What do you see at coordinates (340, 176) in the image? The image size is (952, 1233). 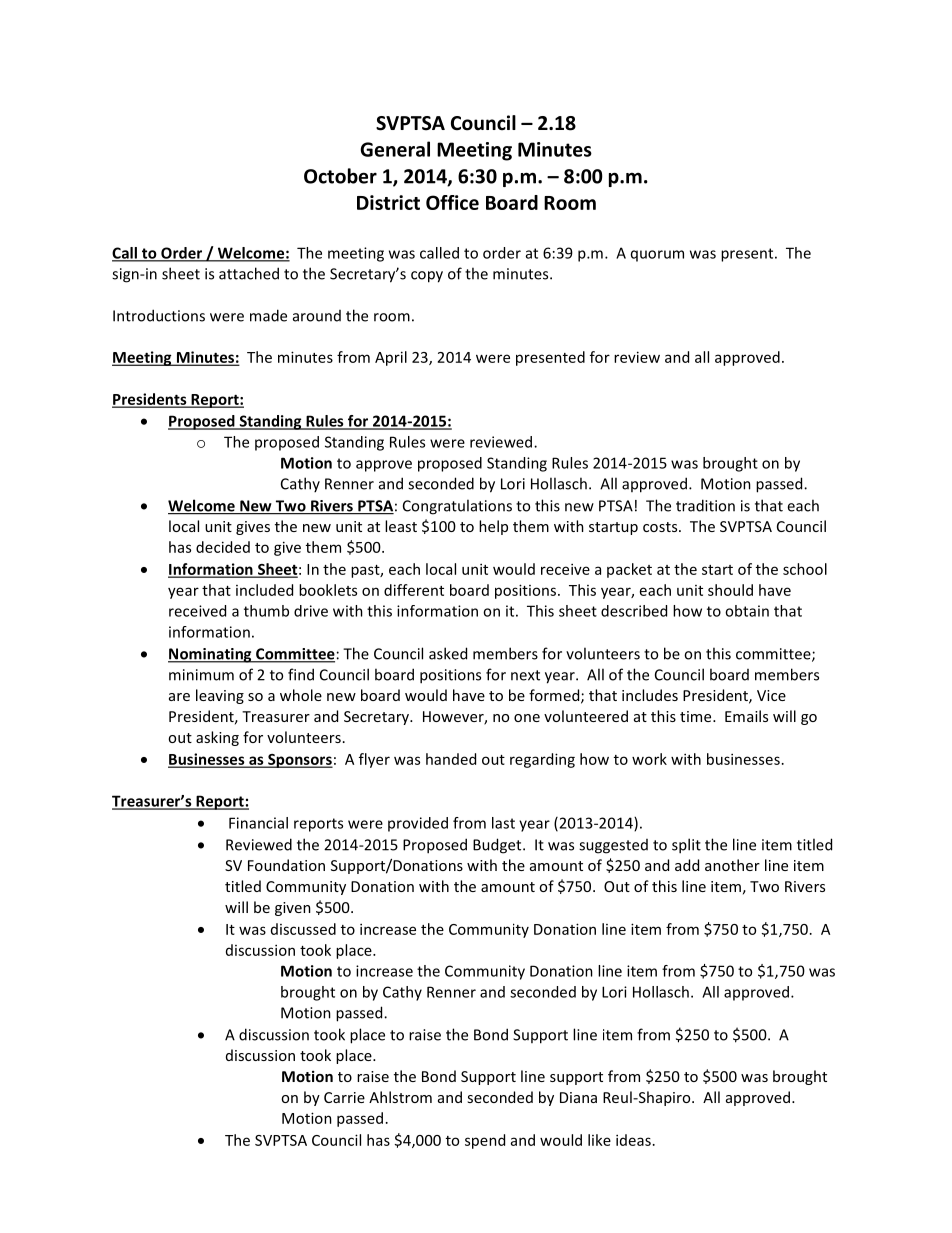 I see `October` at bounding box center [340, 176].
